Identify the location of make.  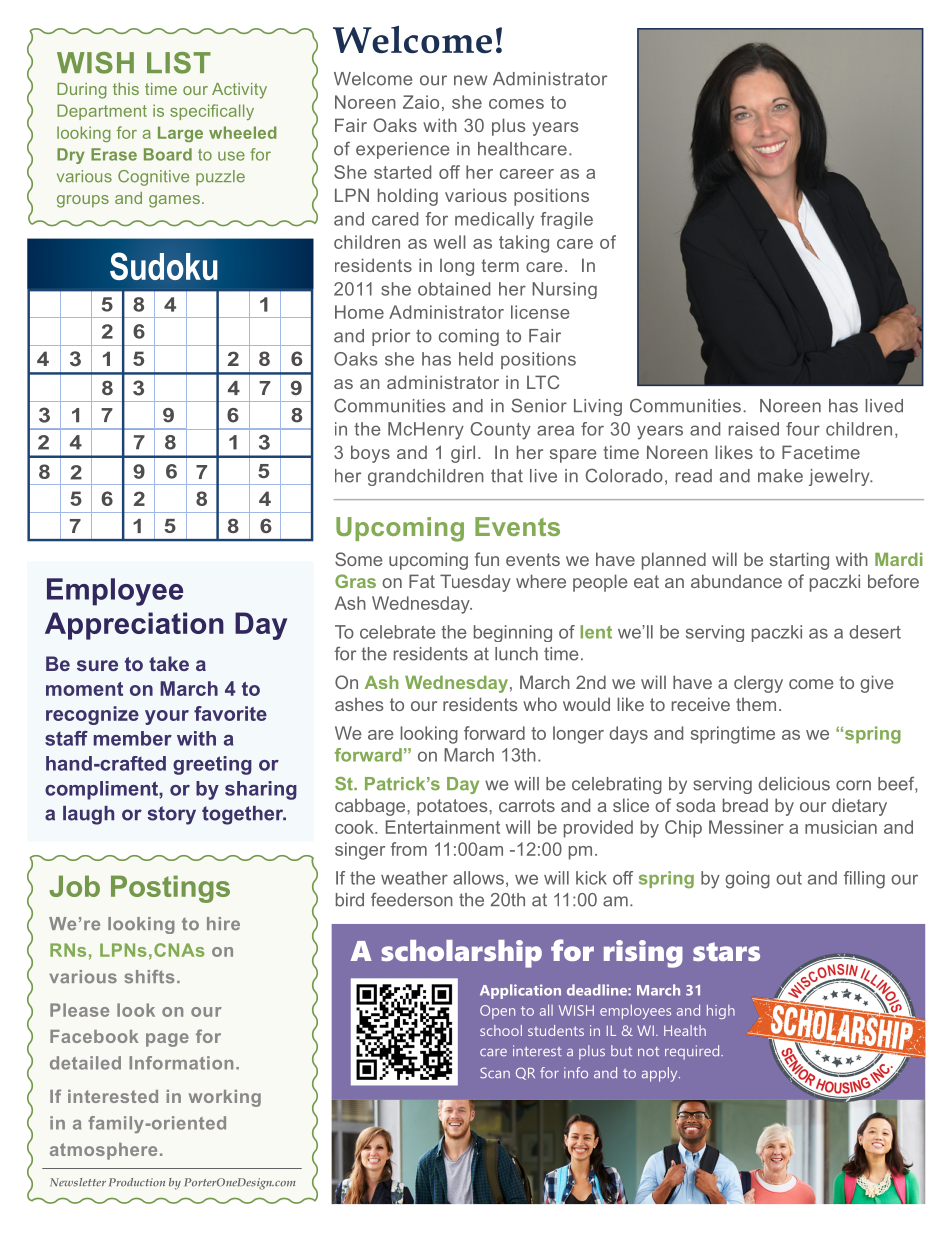
(780, 476).
